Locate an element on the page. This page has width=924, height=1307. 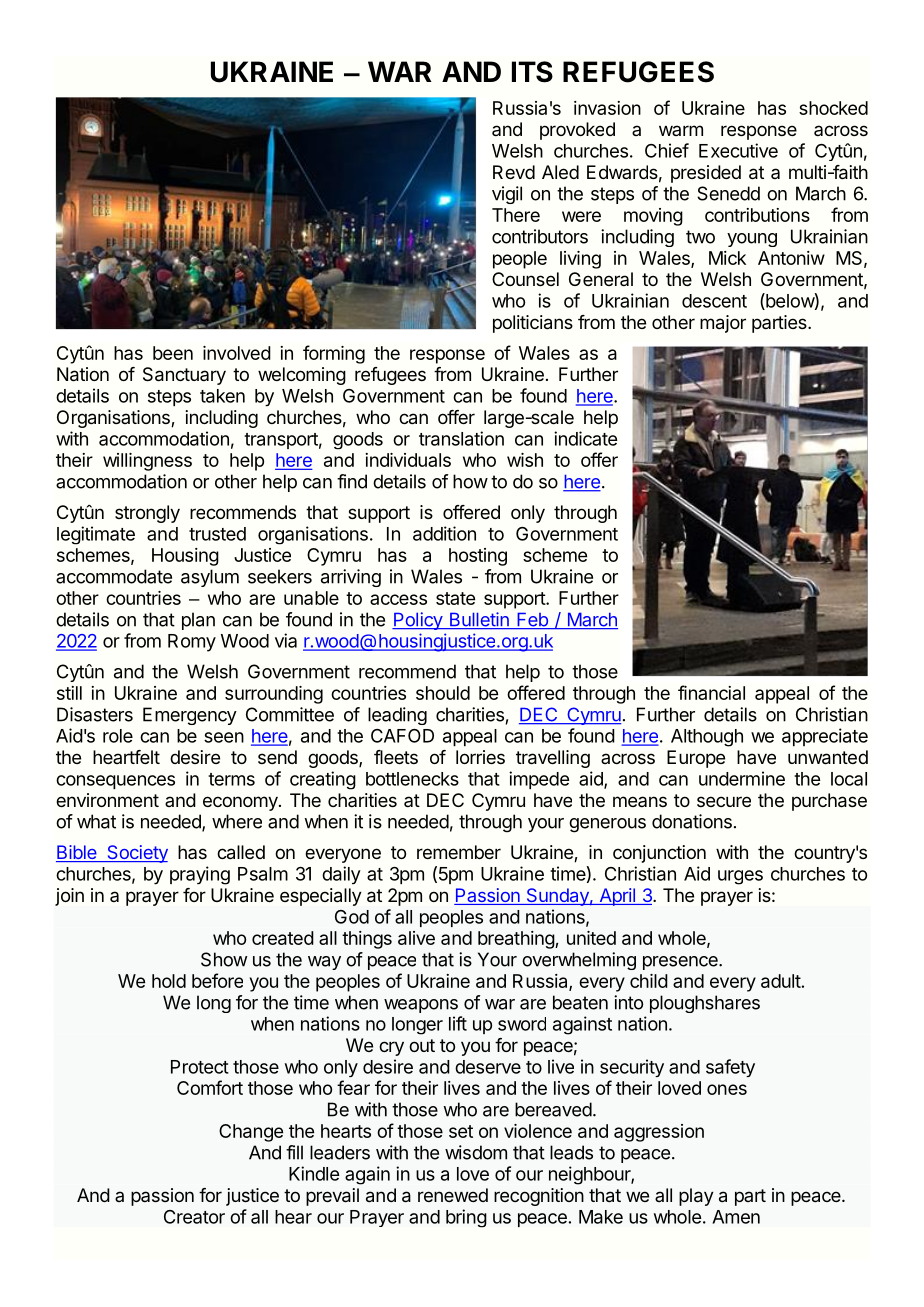
Creator is located at coordinates (194, 1217).
